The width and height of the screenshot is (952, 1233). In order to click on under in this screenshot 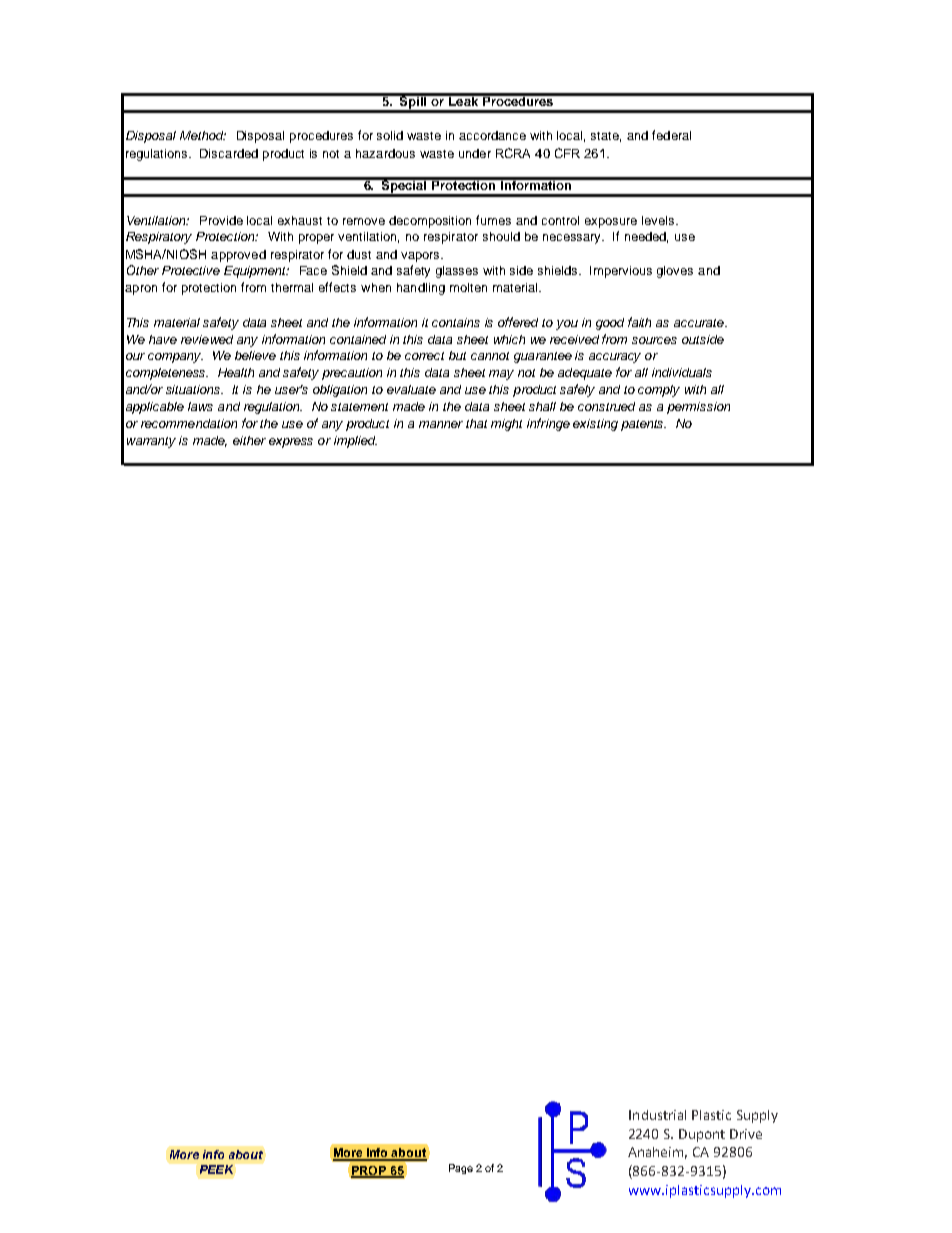, I will do `click(475, 153)`.
